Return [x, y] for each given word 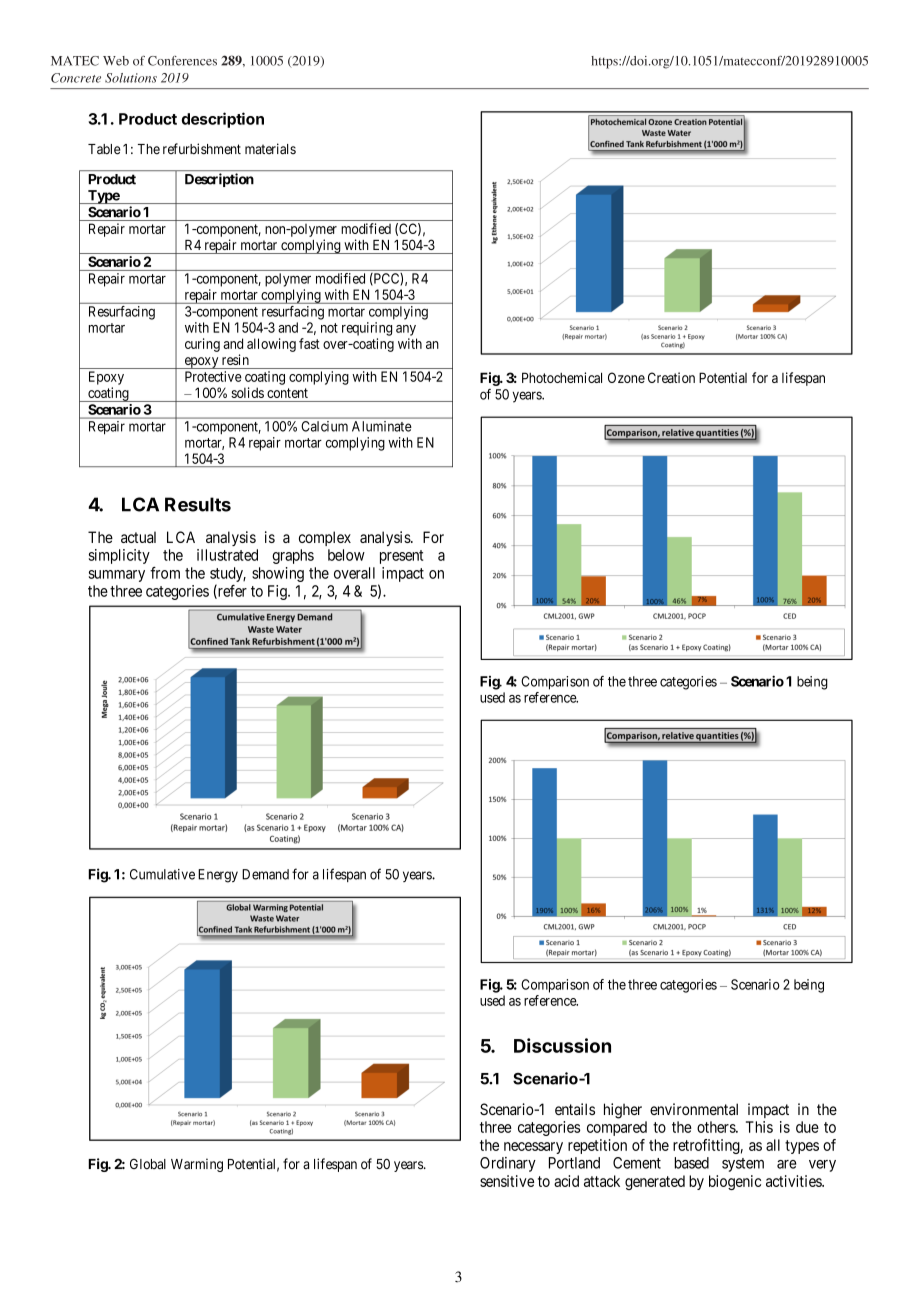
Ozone [626, 377]
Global [148, 1163]
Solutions [131, 78]
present [401, 557]
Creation [671, 377]
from [165, 573]
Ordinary [508, 1164]
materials [270, 149]
